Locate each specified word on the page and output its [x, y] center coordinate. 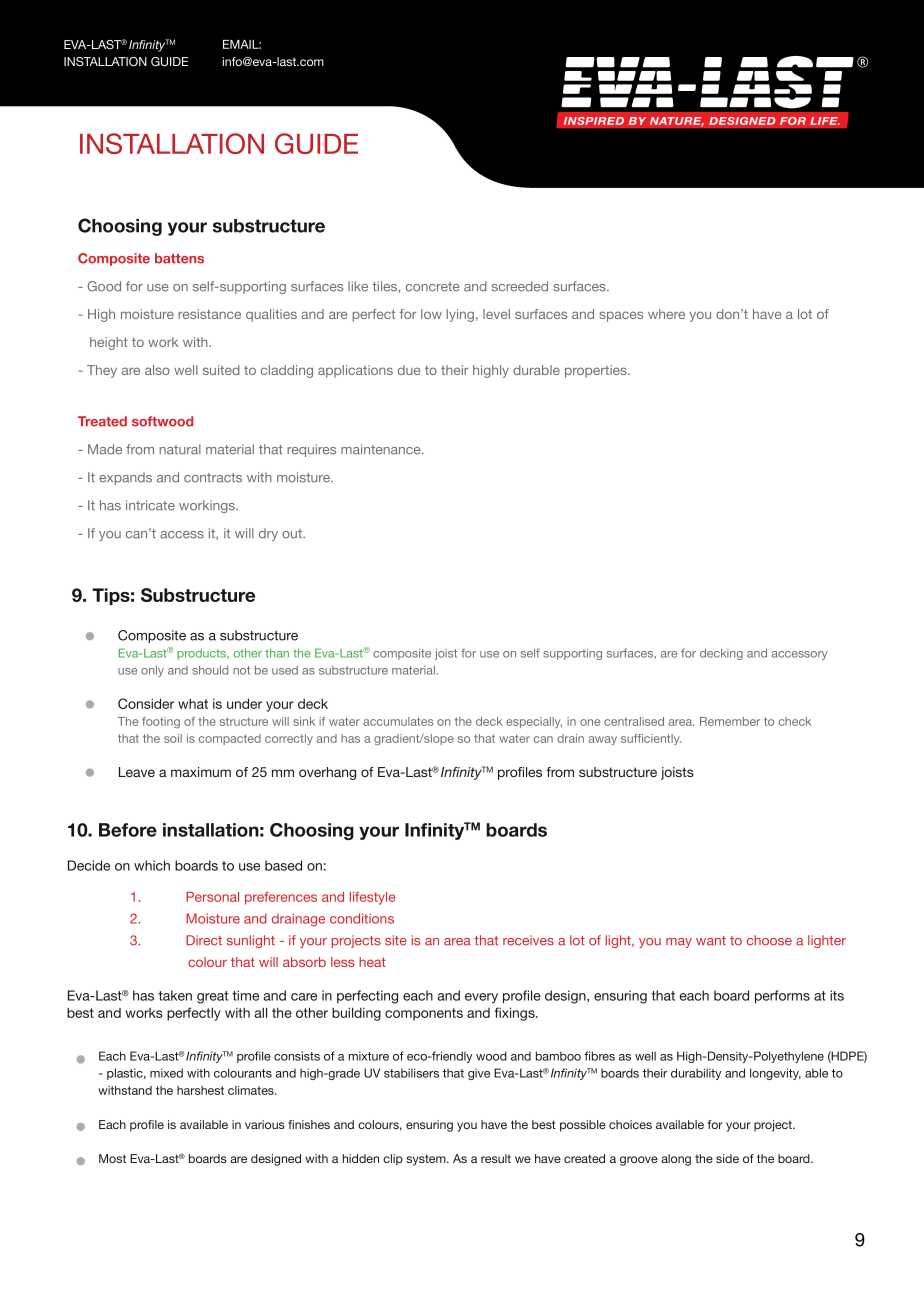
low [431, 314]
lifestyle [373, 898]
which [152, 865]
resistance [209, 314]
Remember [730, 721]
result [496, 1158]
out [293, 534]
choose [769, 940]
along [676, 1160]
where [666, 314]
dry [268, 534]
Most [112, 1158]
